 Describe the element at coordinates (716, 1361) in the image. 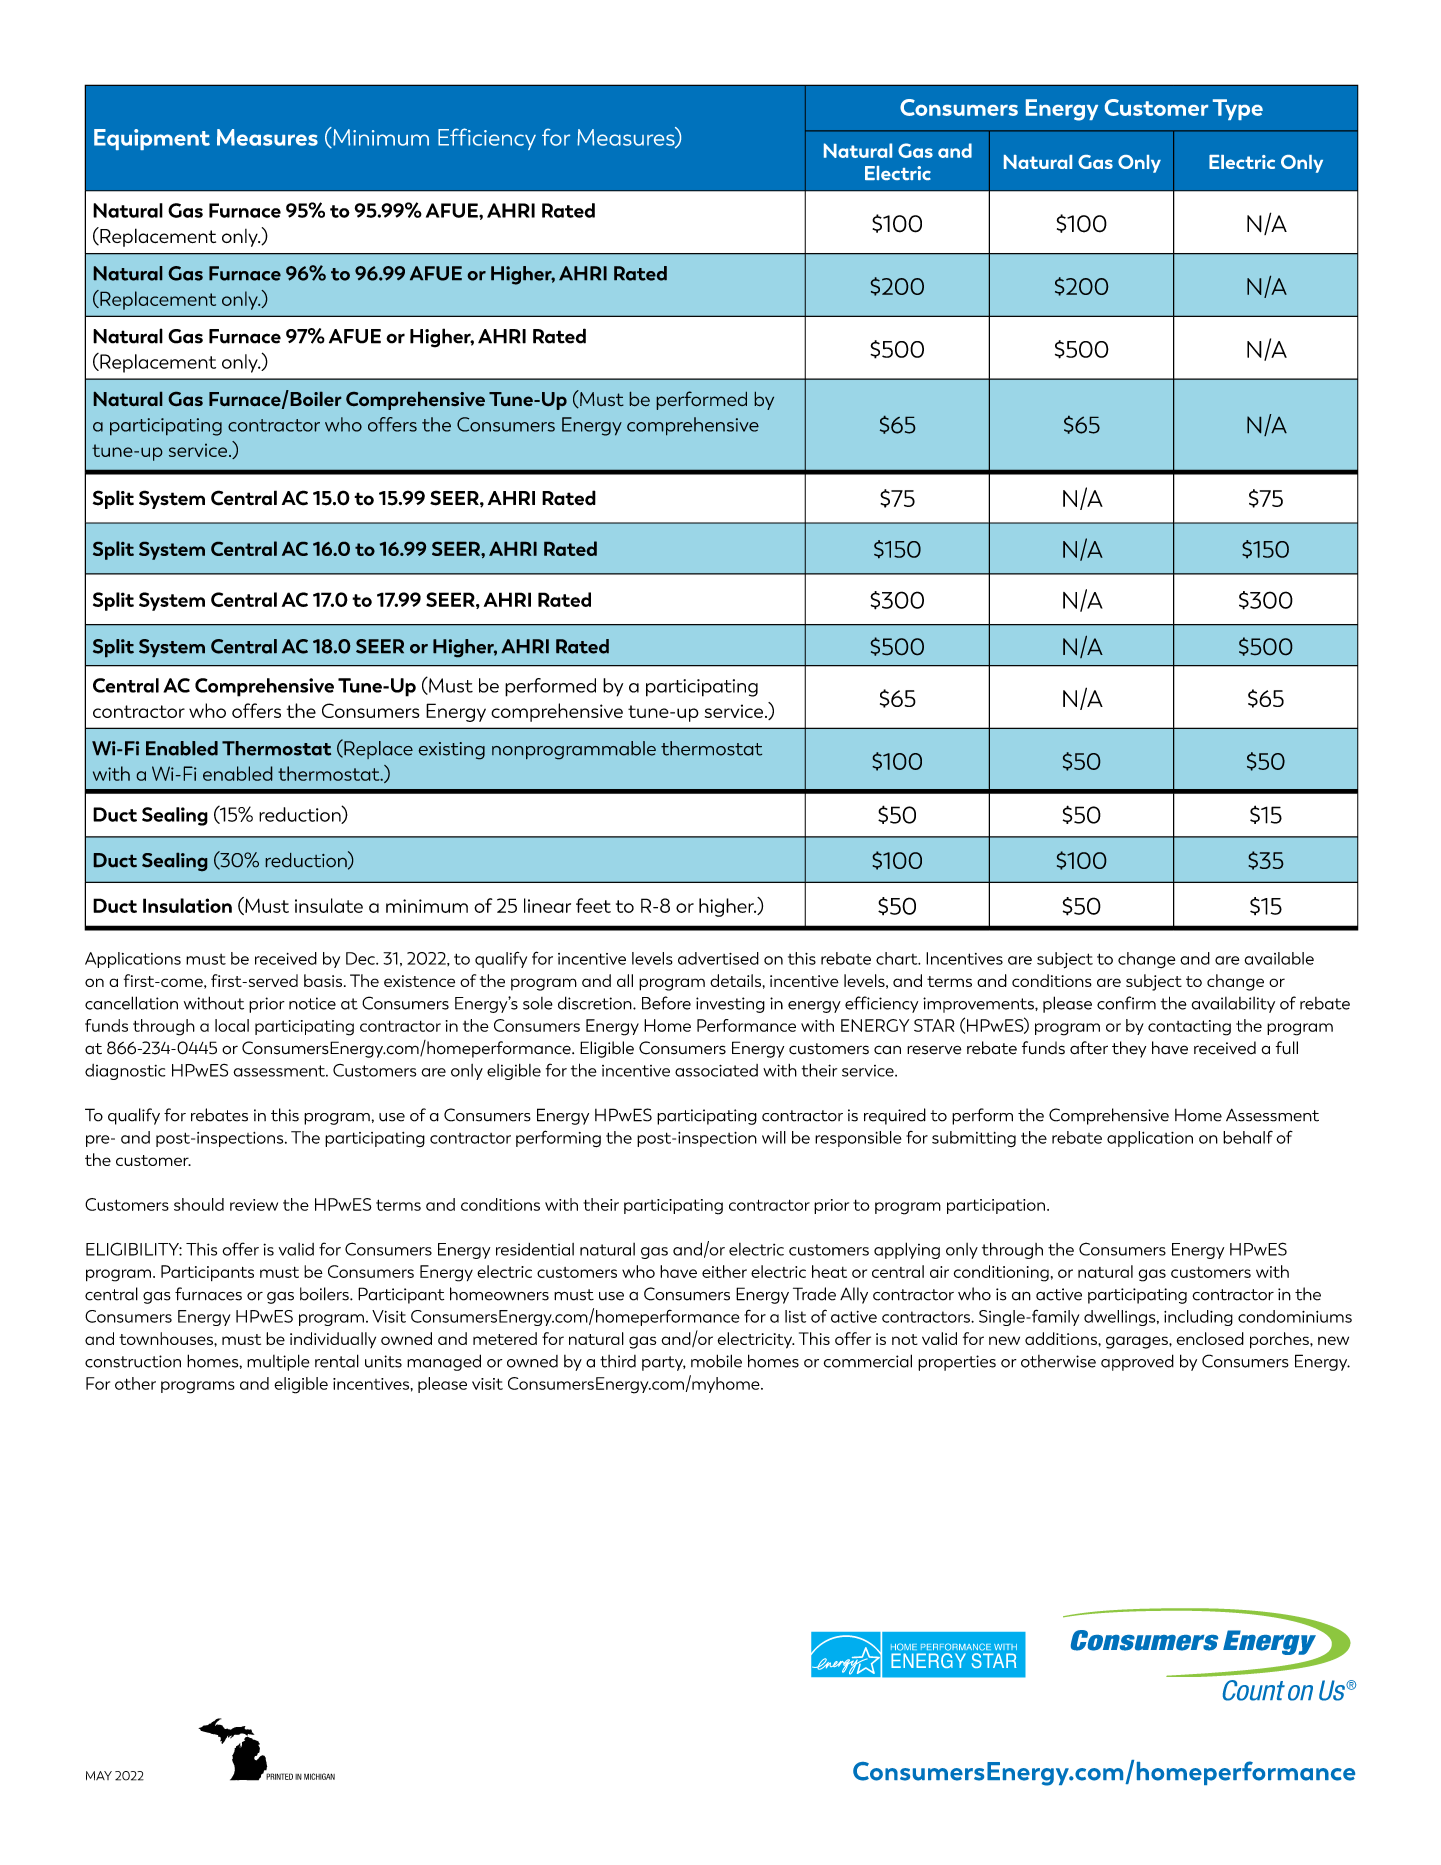

I see `mobile` at that location.
